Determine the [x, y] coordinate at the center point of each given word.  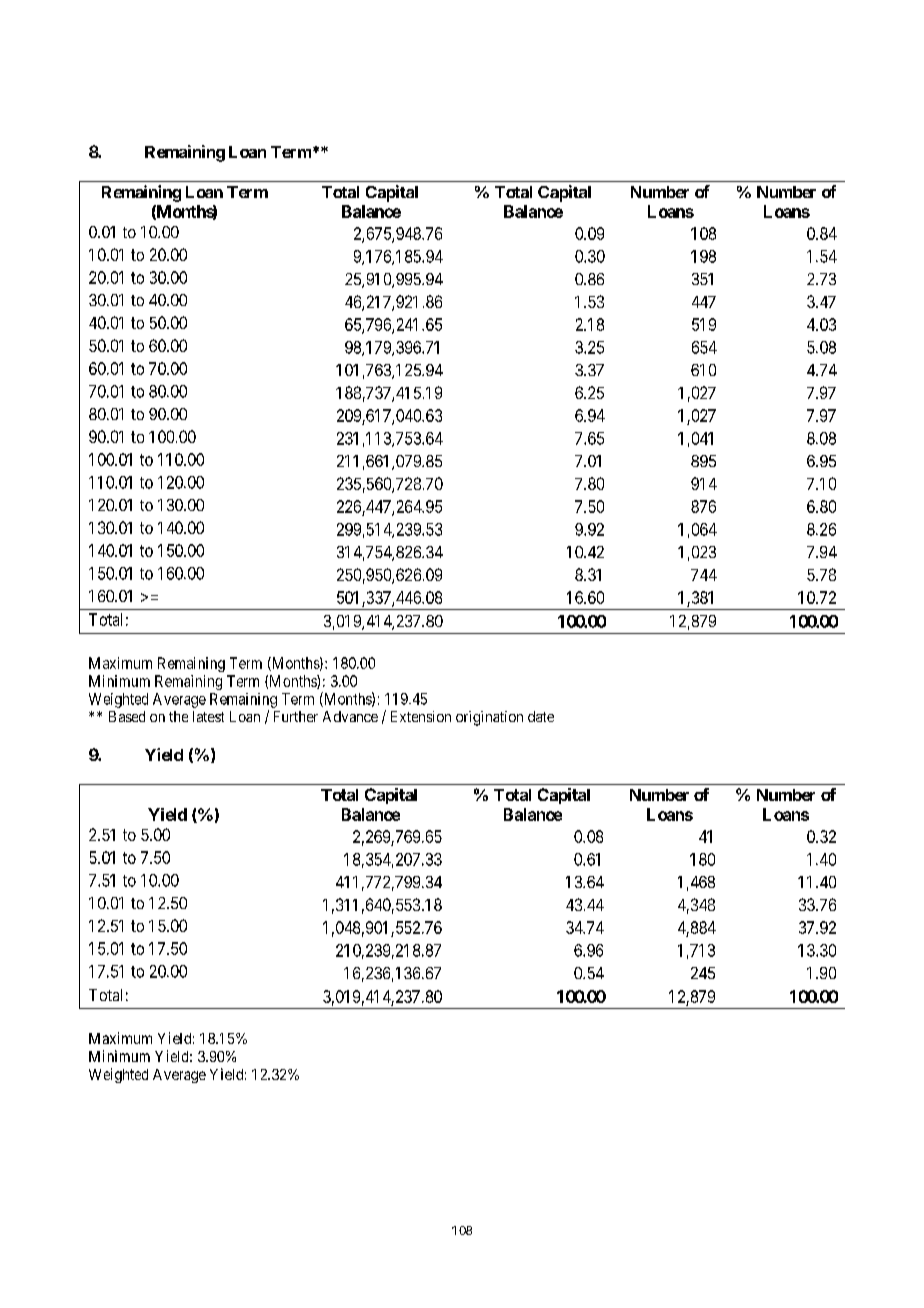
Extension [421, 716]
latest [208, 716]
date [541, 716]
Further [296, 716]
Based [127, 716]
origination [489, 718]
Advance [350, 716]
